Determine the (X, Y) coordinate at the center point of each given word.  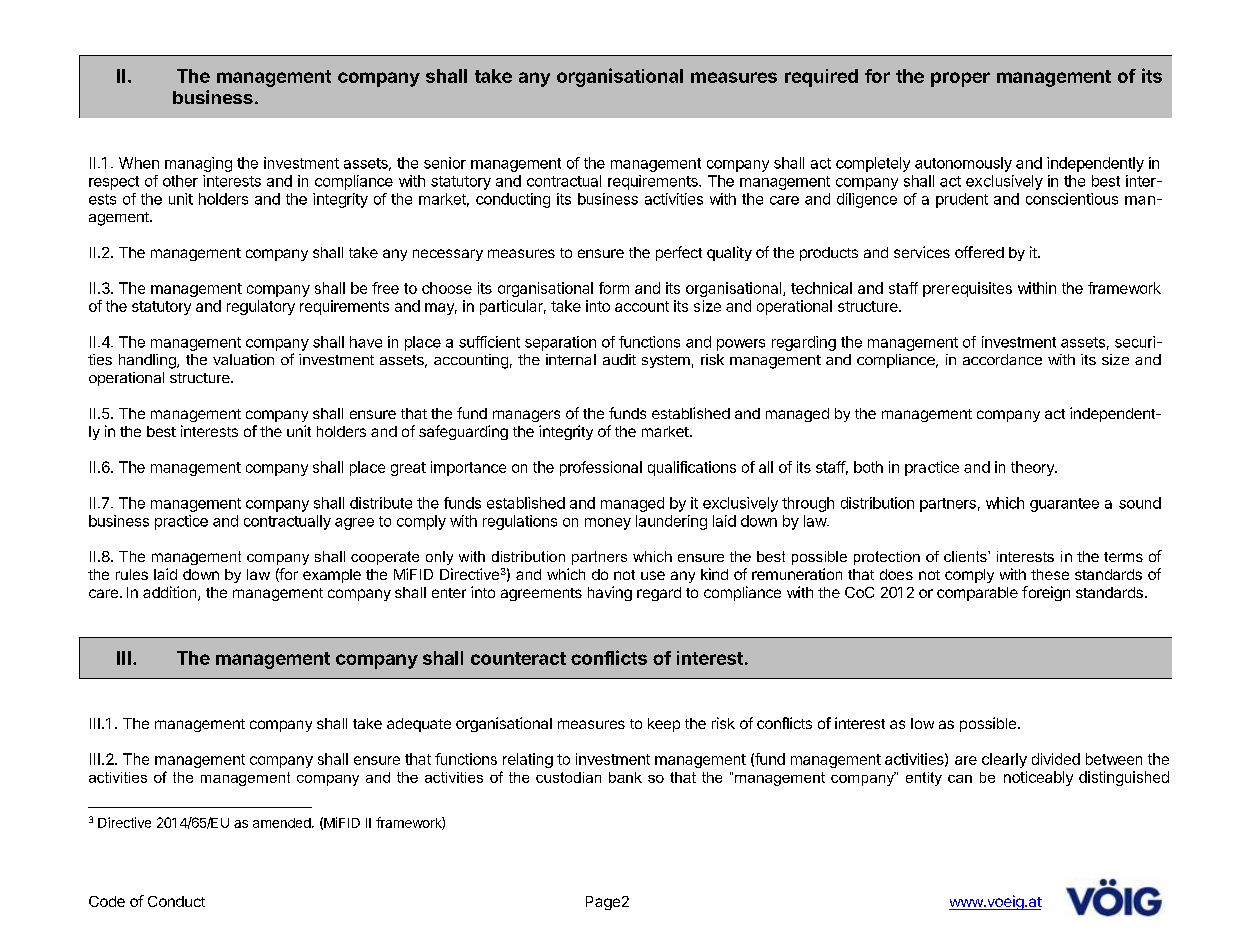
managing (198, 164)
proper (960, 79)
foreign (1046, 593)
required (821, 78)
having (610, 593)
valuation (243, 359)
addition (171, 593)
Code (107, 901)
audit (619, 359)
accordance (1002, 359)
